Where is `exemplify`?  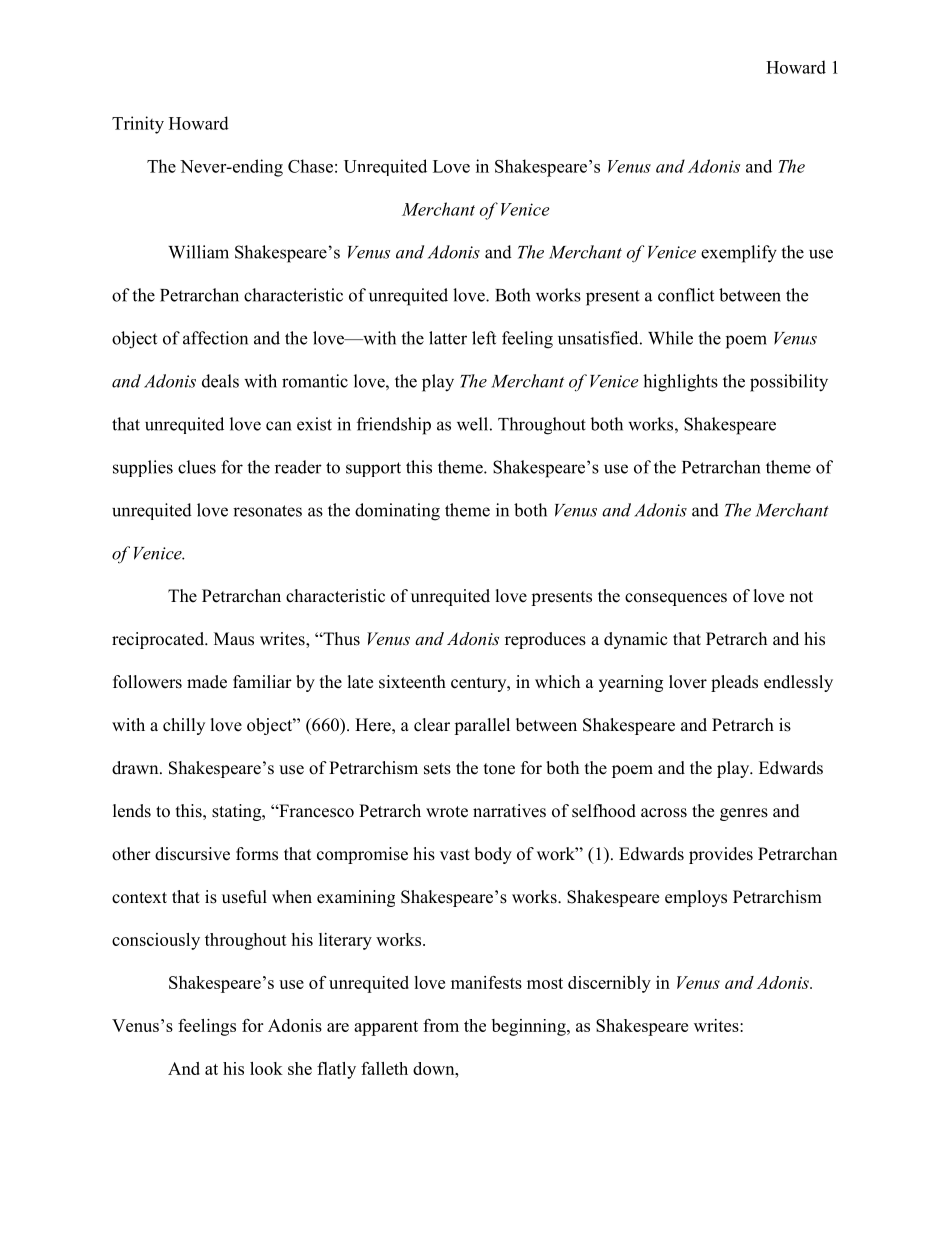 exemplify is located at coordinates (739, 254).
